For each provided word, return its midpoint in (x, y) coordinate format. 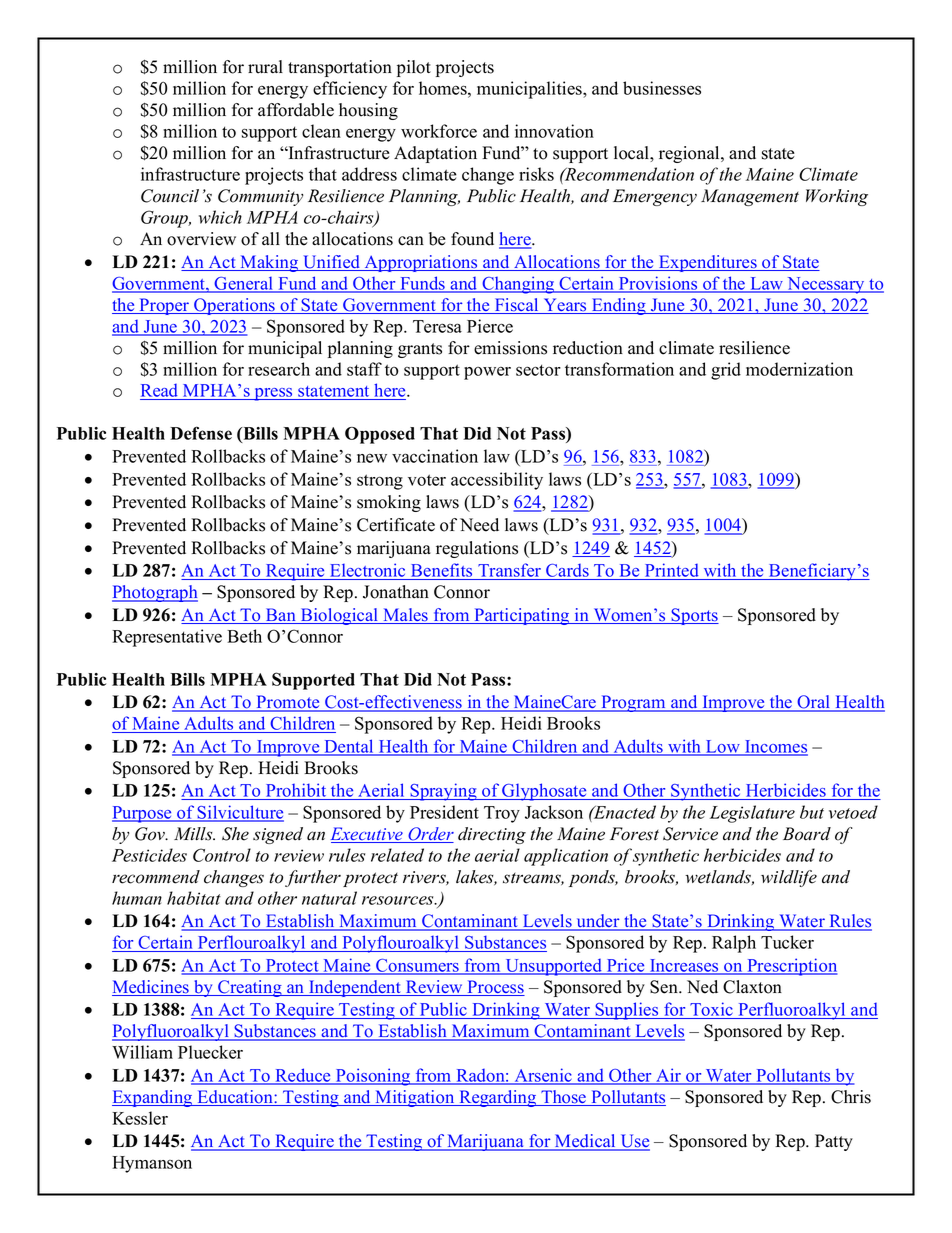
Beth (244, 636)
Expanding (153, 1098)
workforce (439, 131)
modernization (799, 369)
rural (265, 67)
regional (690, 154)
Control (222, 855)
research (279, 369)
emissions (510, 348)
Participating (522, 616)
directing (492, 835)
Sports (694, 616)
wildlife (789, 878)
